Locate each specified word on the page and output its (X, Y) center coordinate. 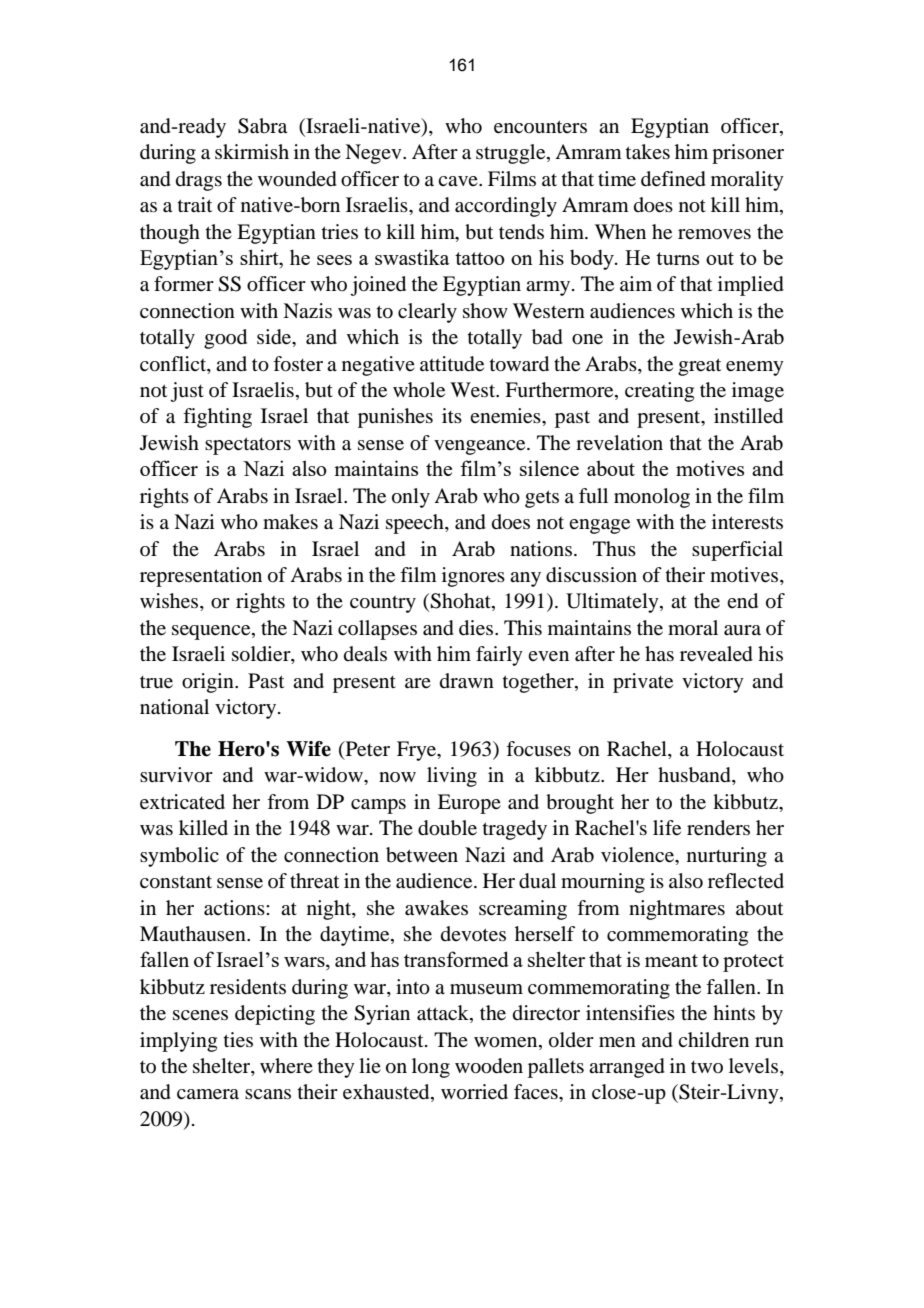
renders (718, 828)
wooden (489, 1066)
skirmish (252, 151)
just (187, 392)
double (447, 828)
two (707, 1067)
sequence (212, 632)
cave (459, 181)
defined (673, 179)
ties (238, 1040)
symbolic (179, 857)
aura (742, 630)
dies (477, 628)
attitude (452, 364)
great (699, 367)
